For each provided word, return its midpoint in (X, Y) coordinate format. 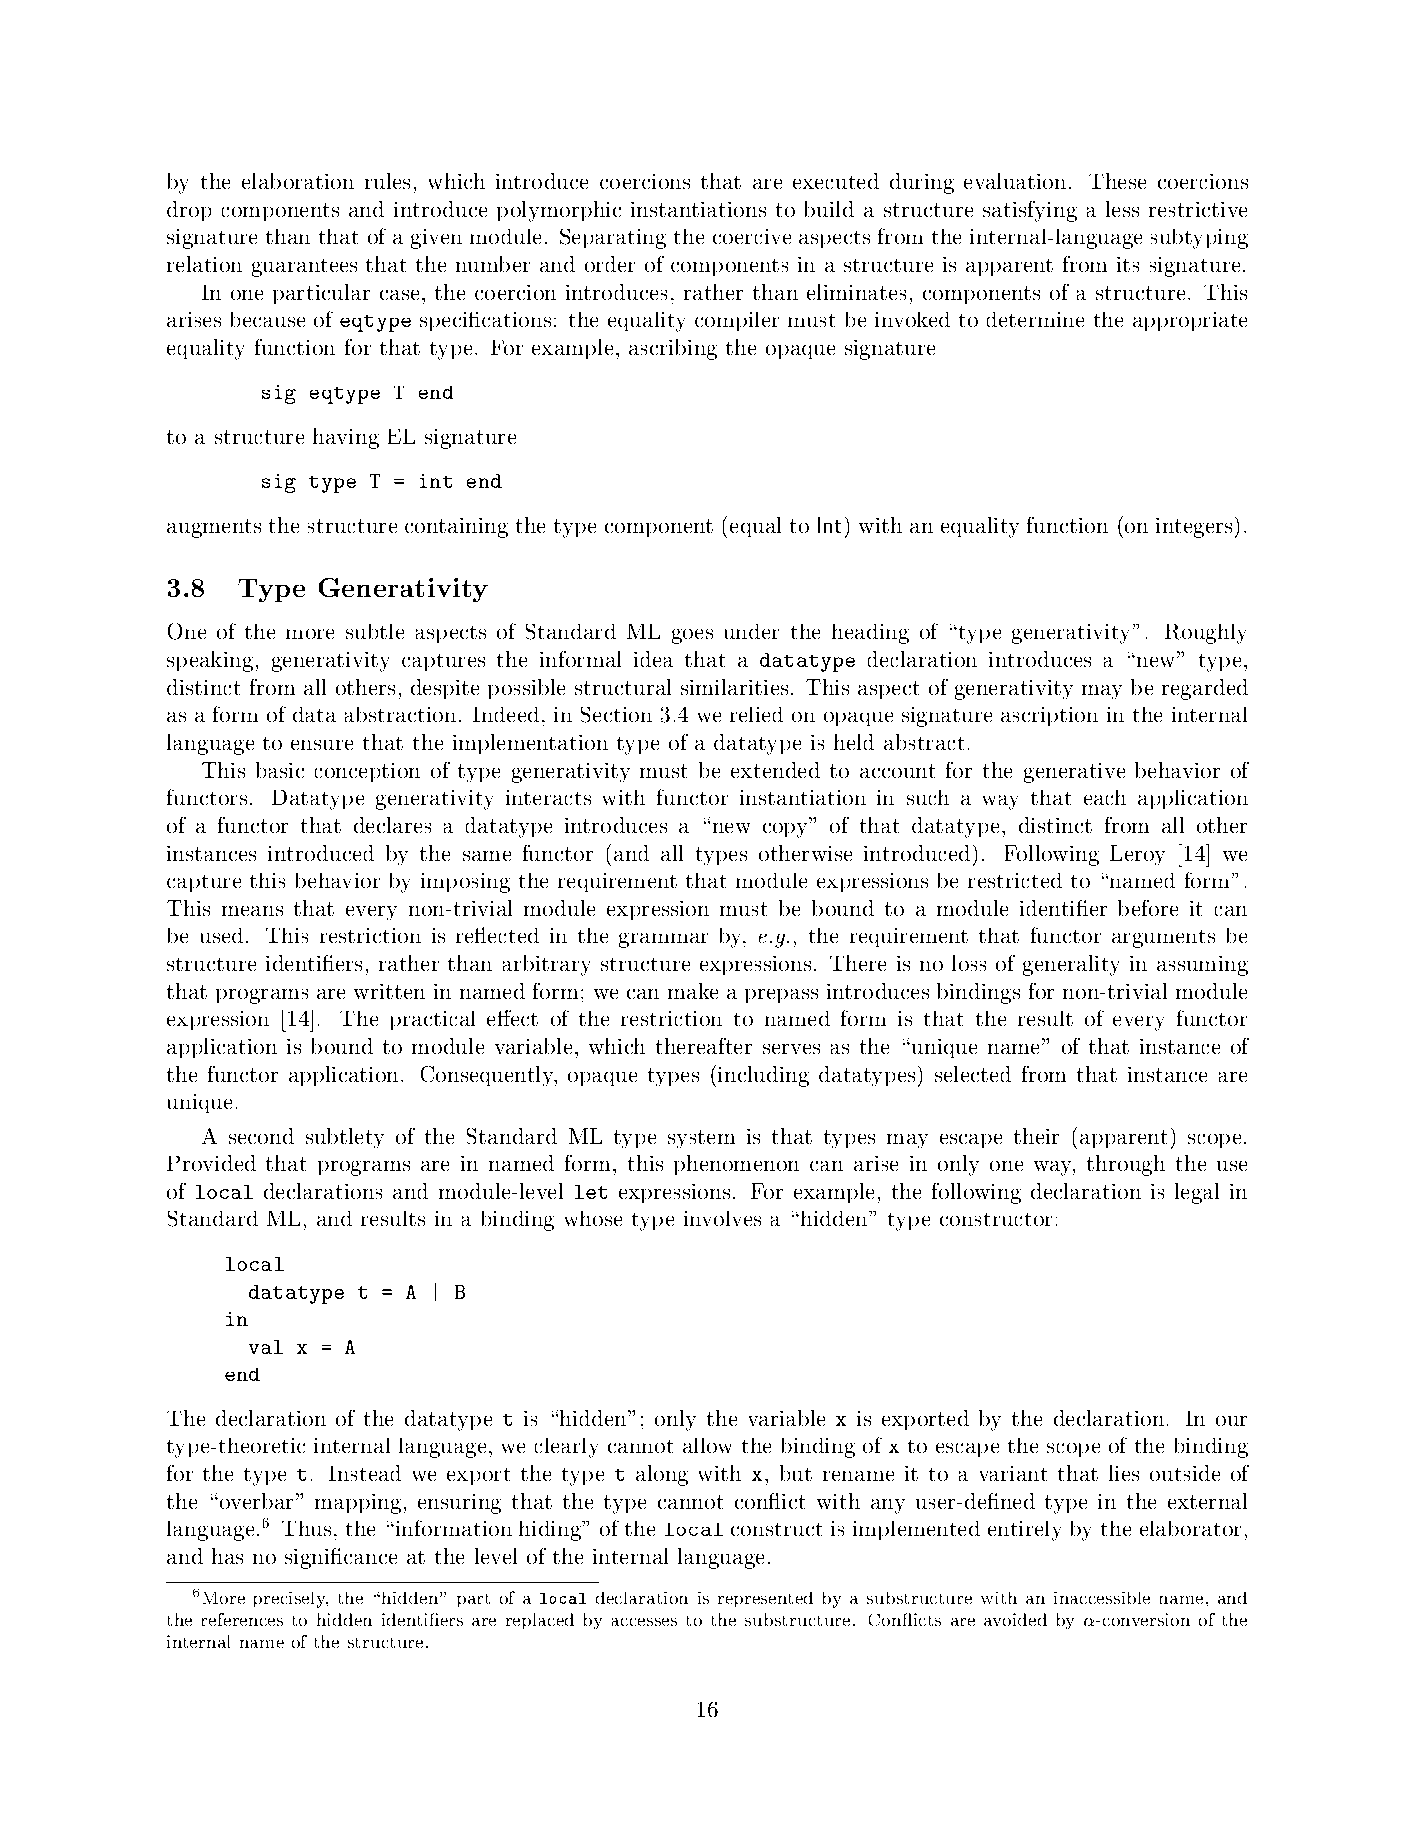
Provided (211, 1163)
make (693, 991)
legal (1197, 1193)
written (389, 991)
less (1122, 209)
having (346, 438)
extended (775, 770)
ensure (322, 745)
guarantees (304, 268)
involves (722, 1218)
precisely (291, 1600)
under (752, 631)
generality (1071, 965)
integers (1194, 528)
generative (1074, 773)
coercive (752, 236)
